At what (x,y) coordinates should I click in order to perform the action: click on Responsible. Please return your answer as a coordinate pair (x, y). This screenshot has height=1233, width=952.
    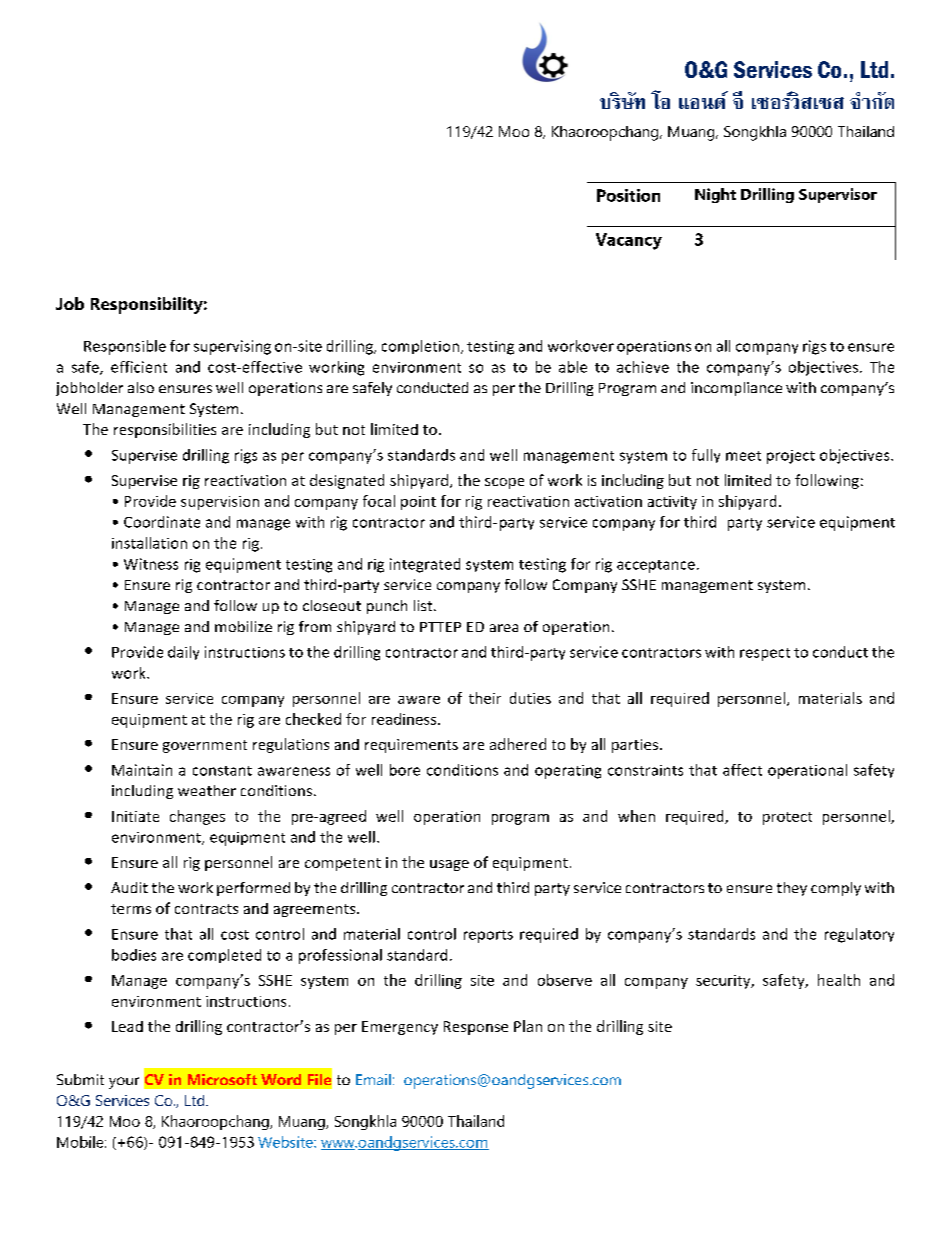
    Looking at the image, I should click on (125, 347).
